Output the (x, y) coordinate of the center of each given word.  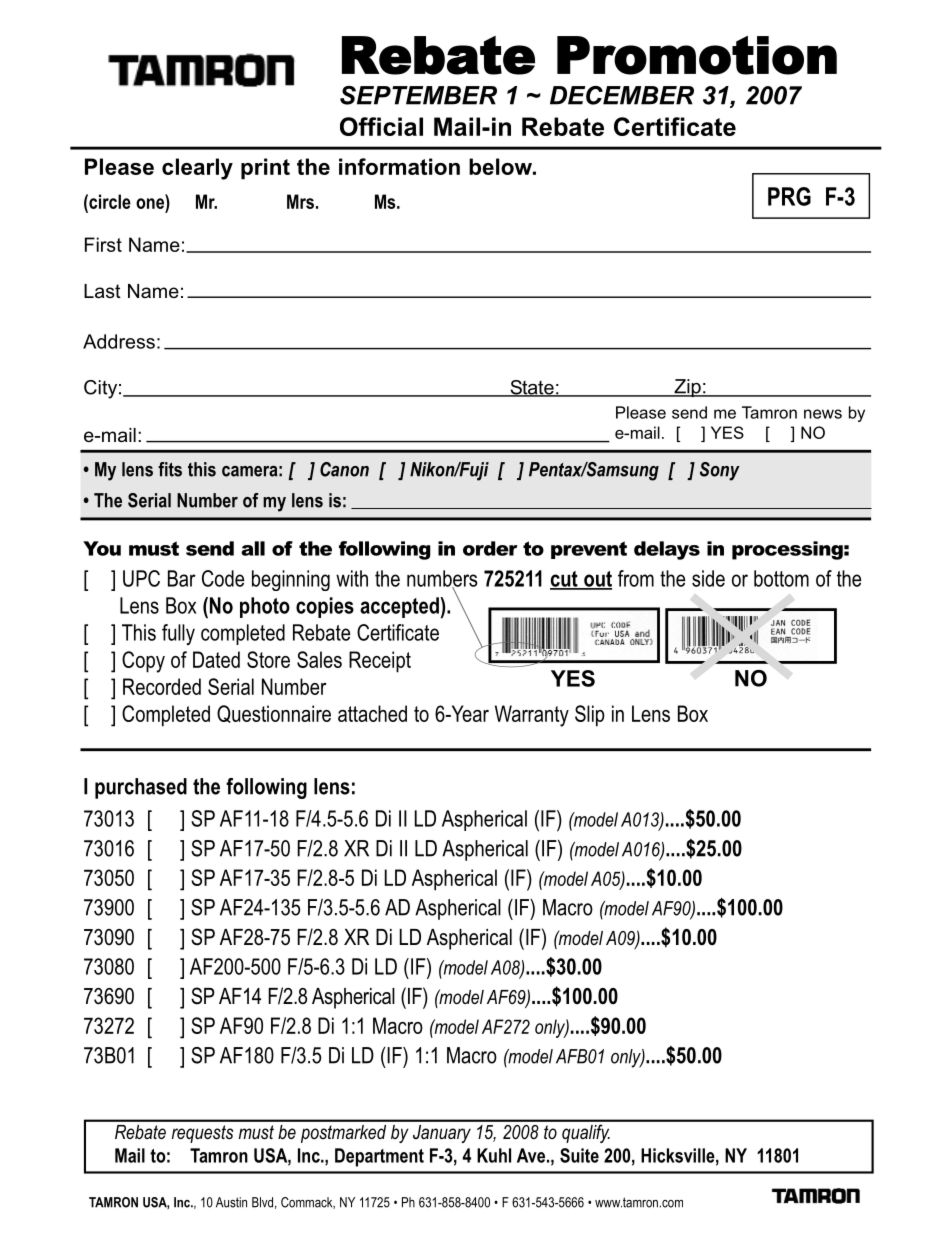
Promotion (697, 55)
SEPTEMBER (418, 95)
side (708, 578)
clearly (197, 169)
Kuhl (494, 1155)
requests (202, 1134)
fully (178, 634)
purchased (141, 788)
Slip (590, 716)
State (532, 388)
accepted (400, 607)
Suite (579, 1155)
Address (119, 341)
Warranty (532, 716)
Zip (687, 388)
